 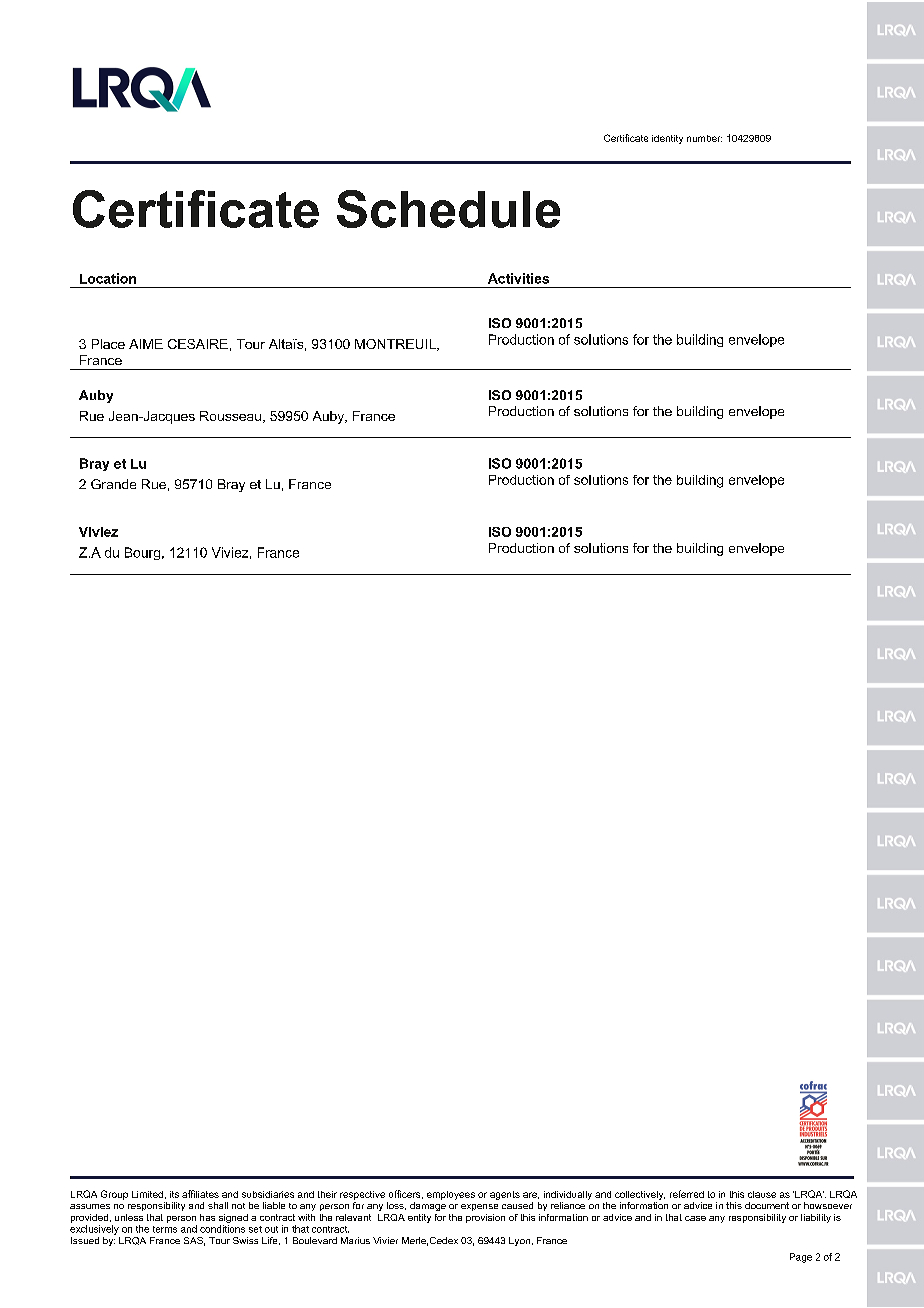 I want to click on Activities, so click(x=518, y=278).
